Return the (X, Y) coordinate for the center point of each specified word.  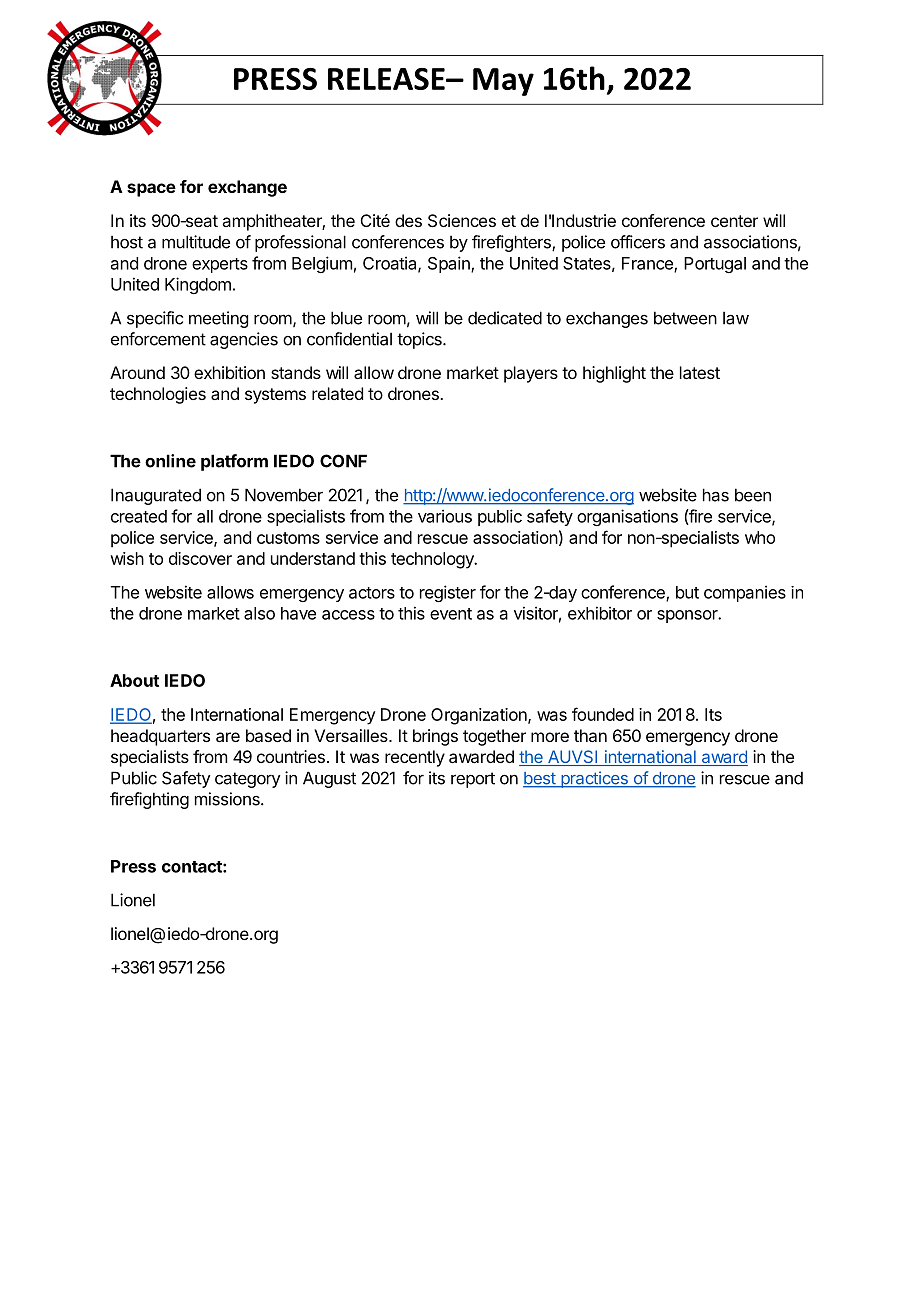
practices (594, 779)
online (170, 461)
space (151, 190)
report (473, 780)
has (716, 495)
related (337, 393)
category (248, 780)
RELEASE (387, 79)
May (503, 82)
